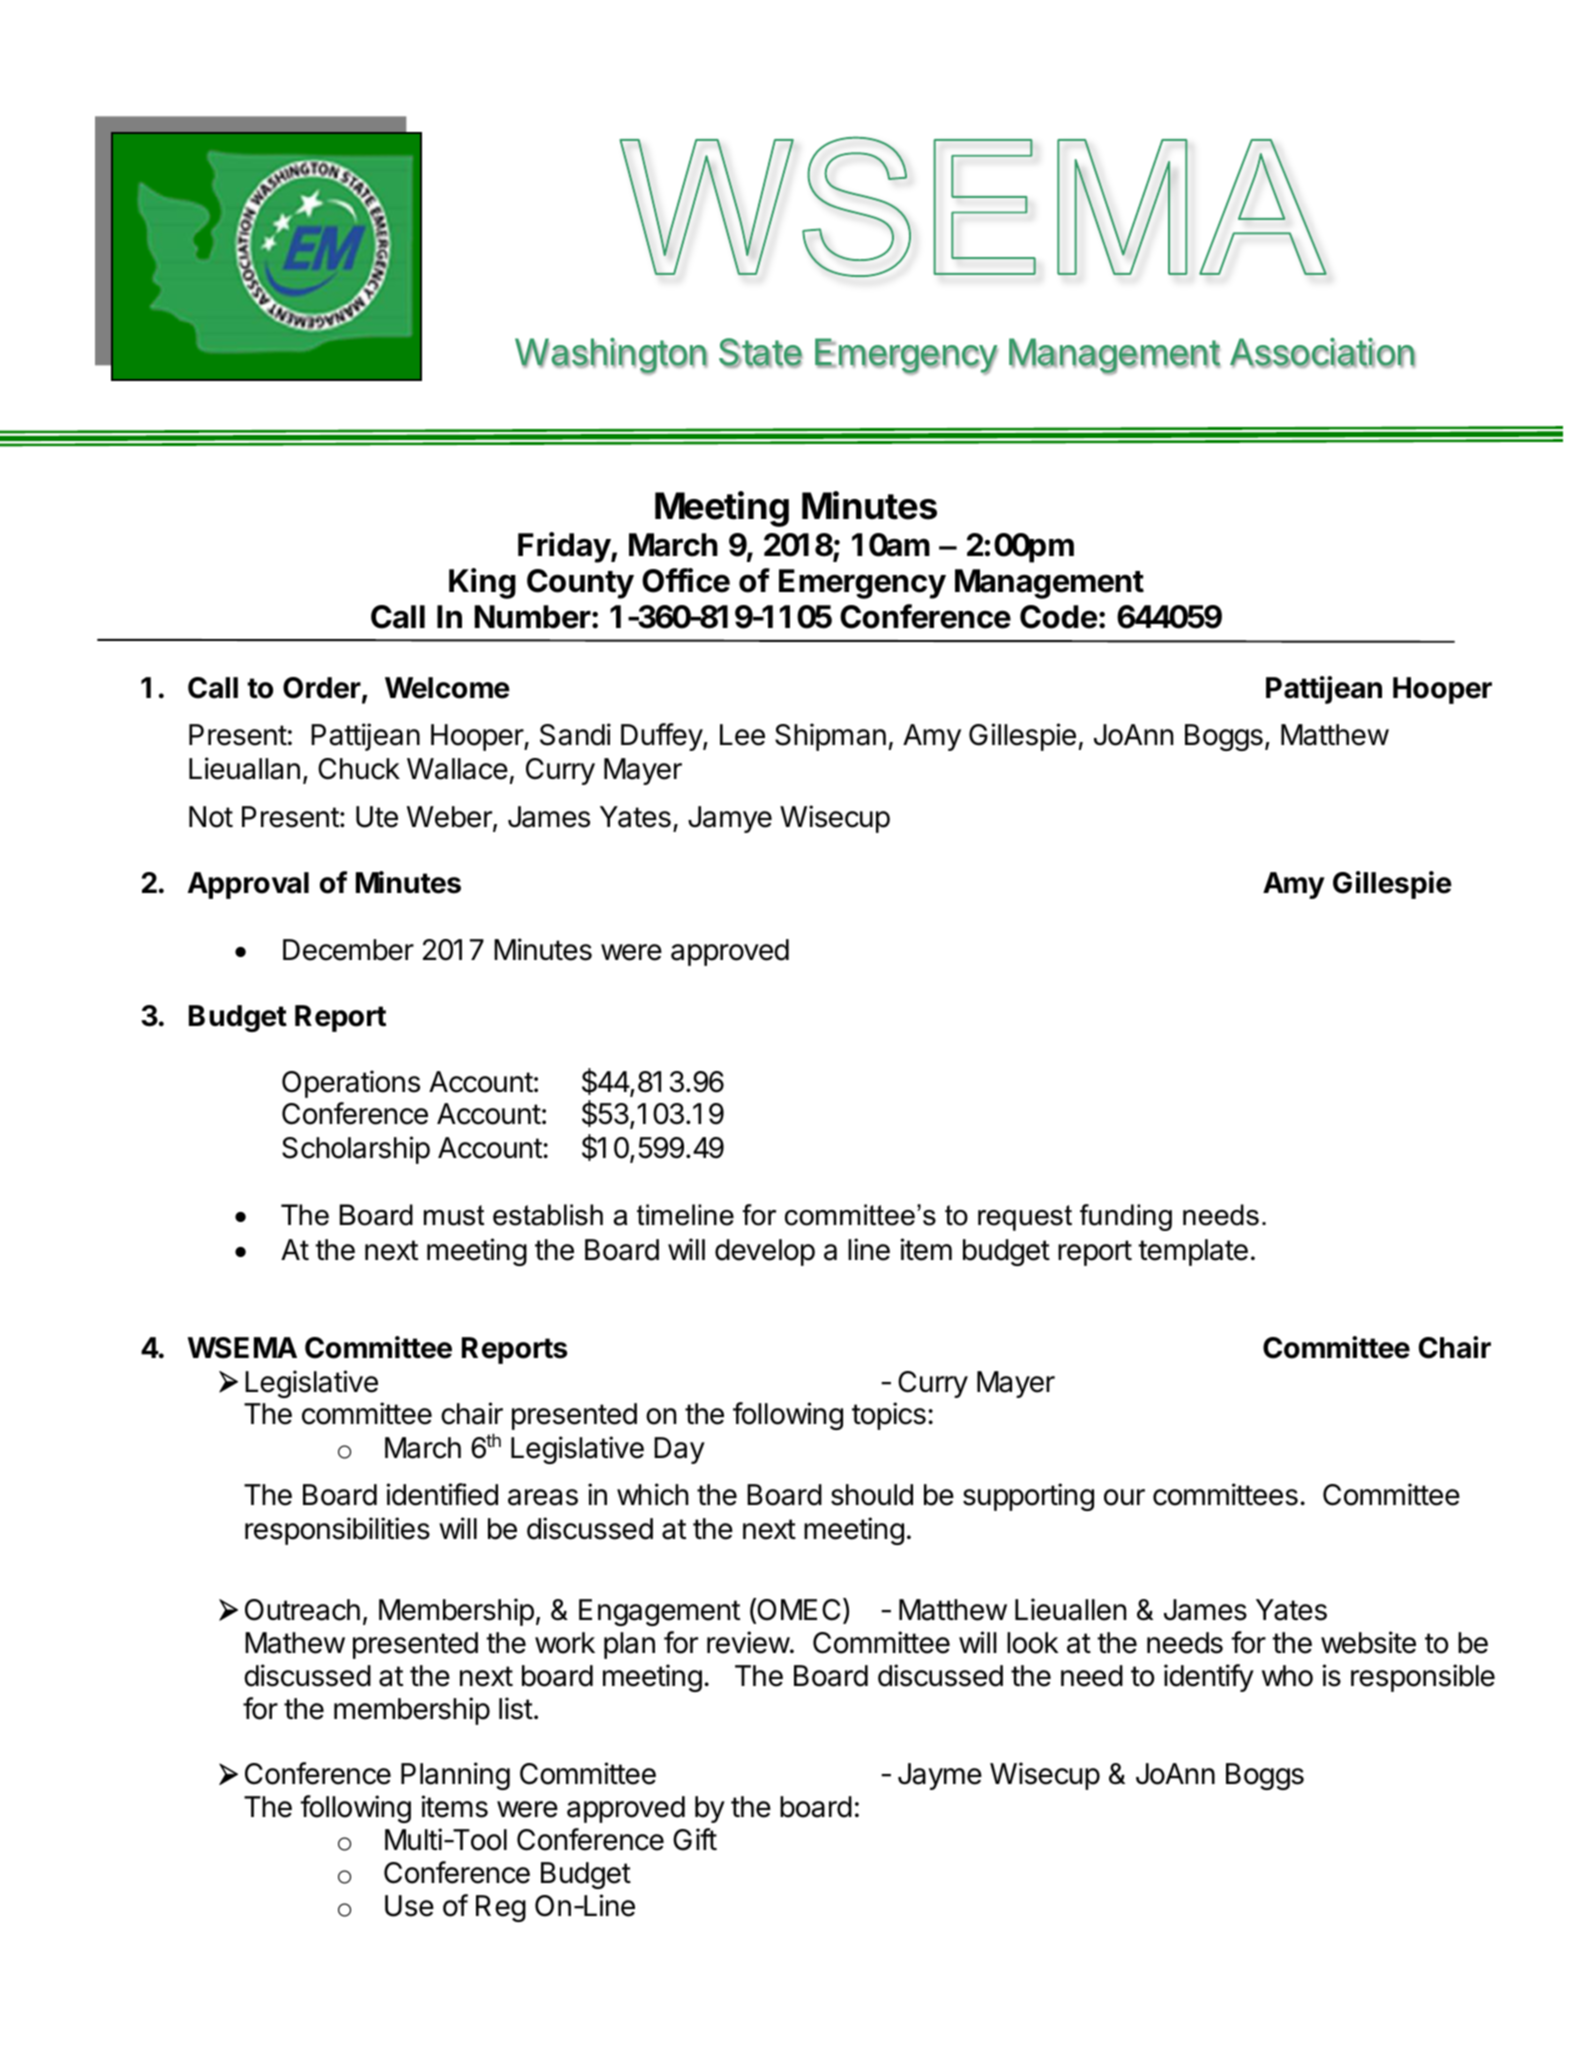 The width and height of the page is (1591, 2058). I want to click on Friday, so click(565, 547).
